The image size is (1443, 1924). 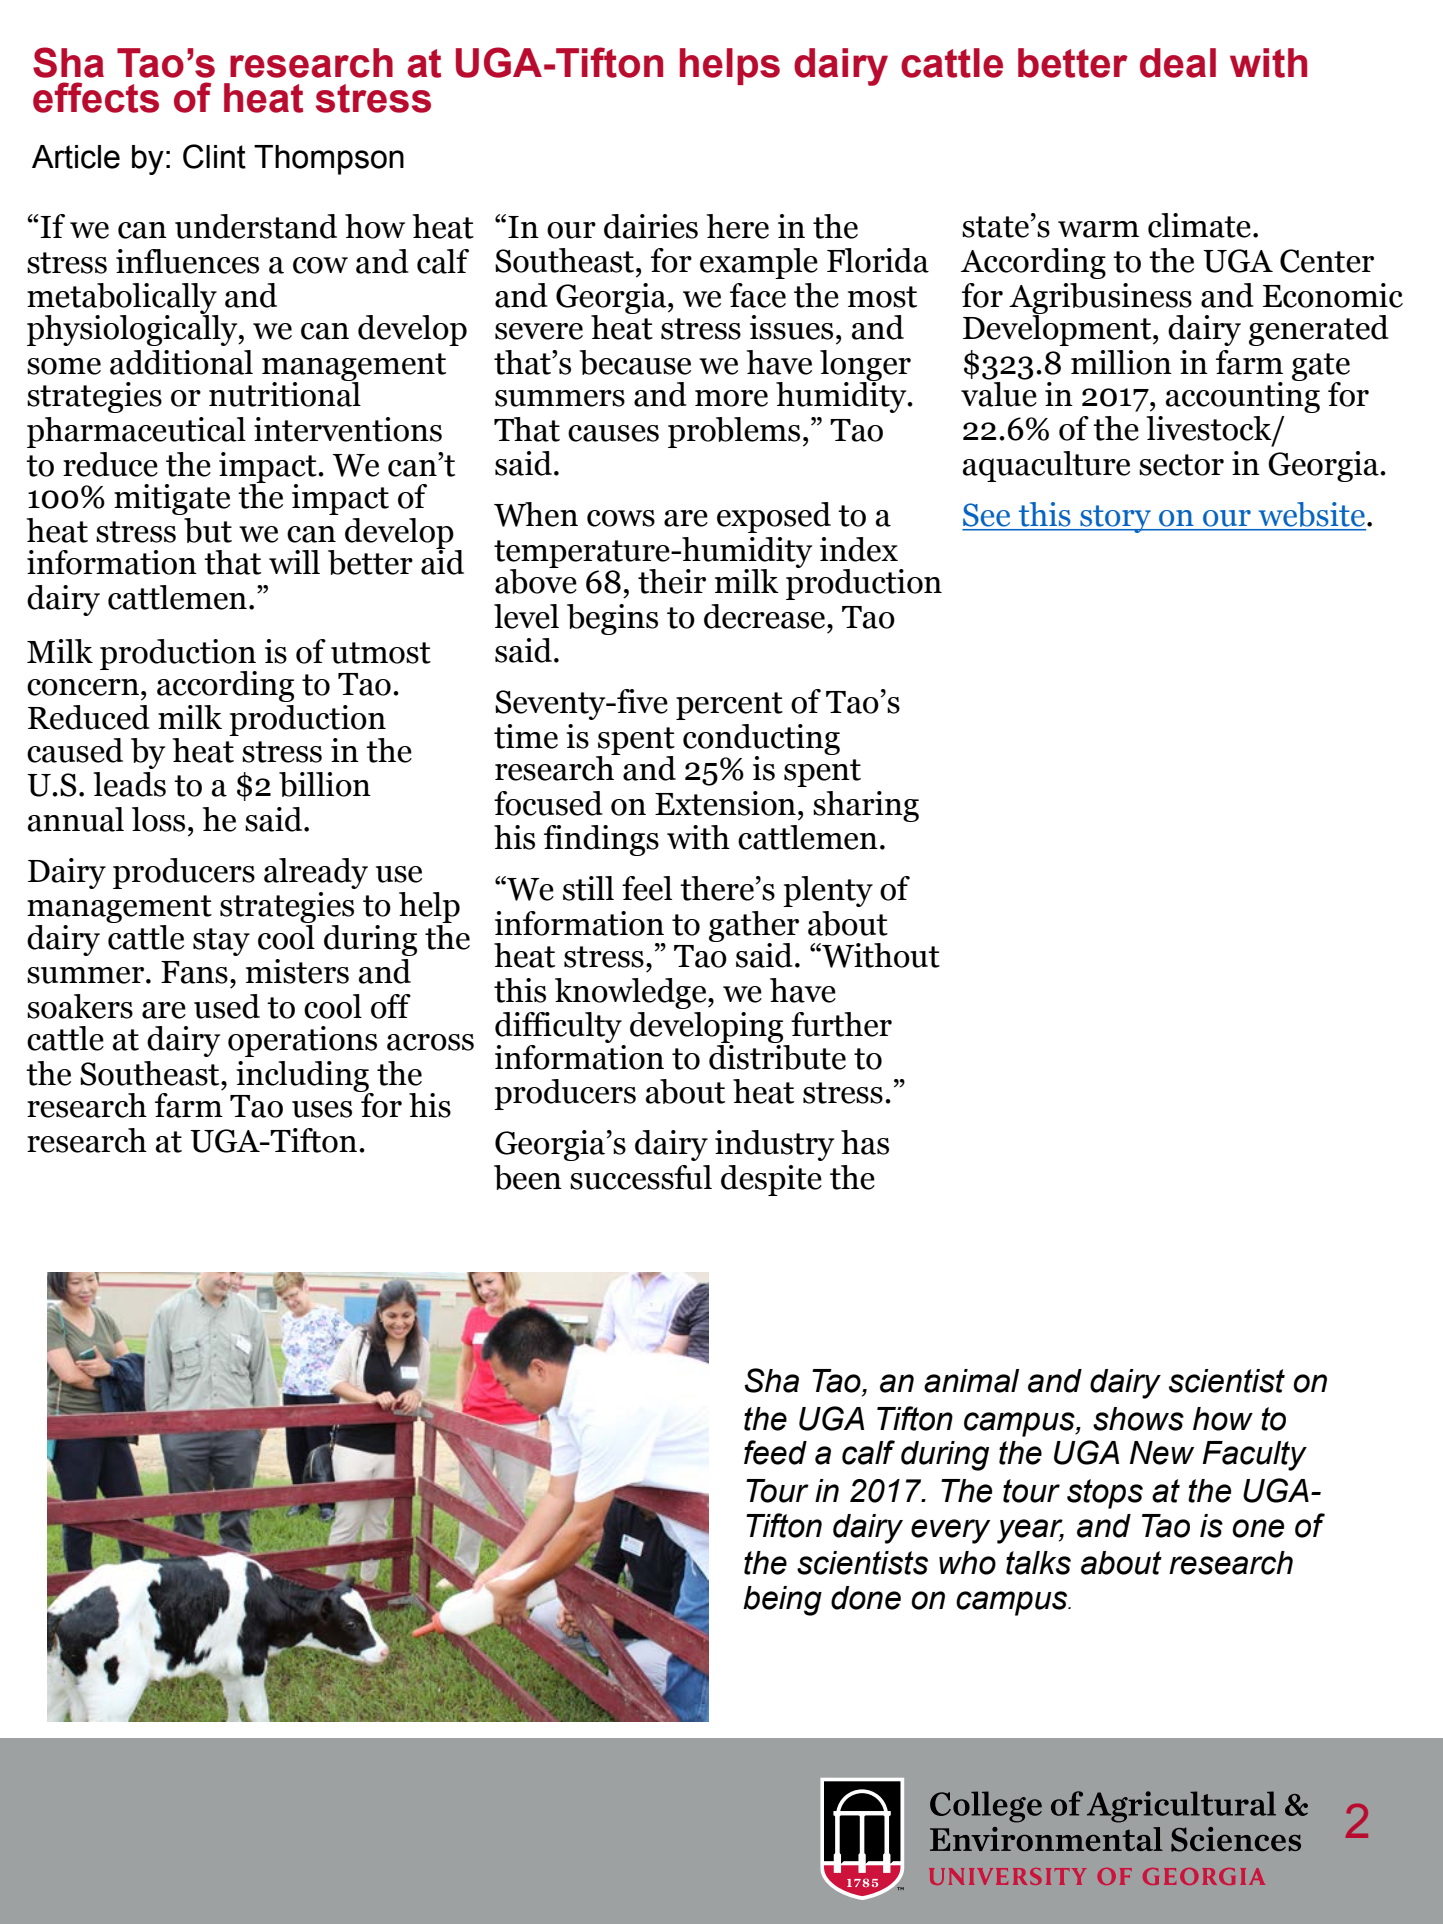 I want to click on concern, so click(x=83, y=687).
